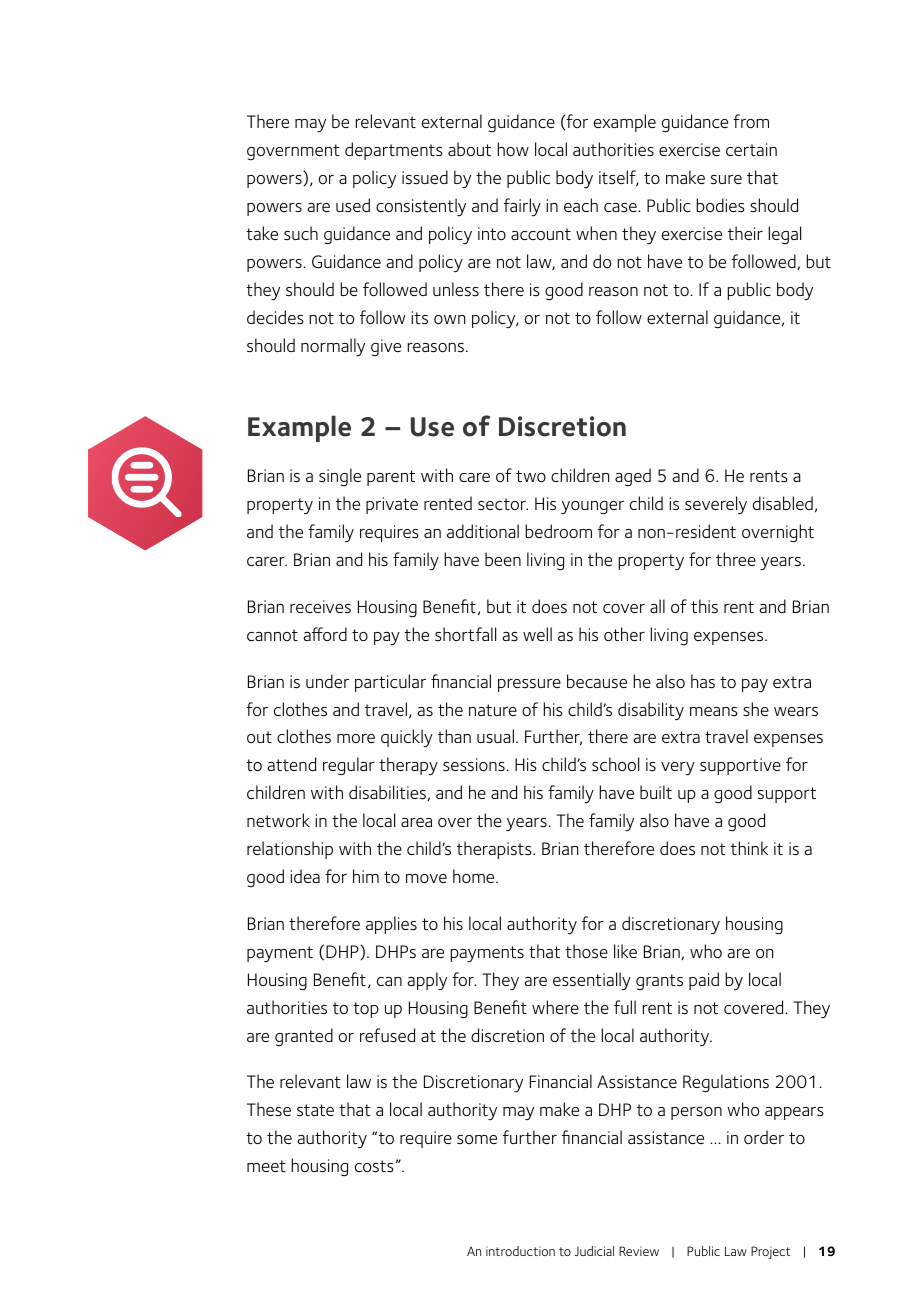 The height and width of the screenshot is (1308, 924). I want to click on paid, so click(704, 981).
